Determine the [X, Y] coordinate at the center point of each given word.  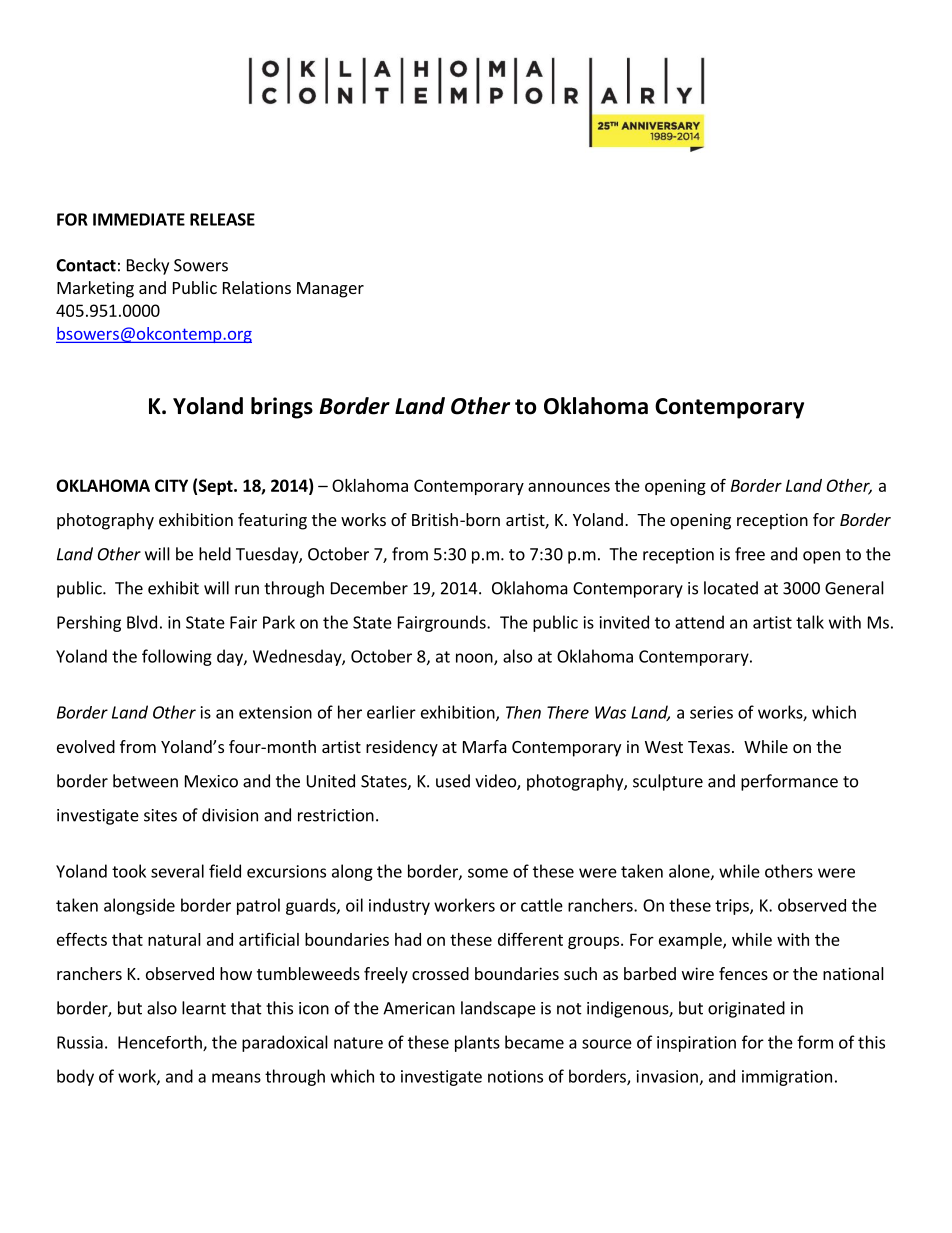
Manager [330, 290]
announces [569, 487]
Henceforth [161, 1043]
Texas [709, 747]
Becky [148, 266]
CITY [171, 485]
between [145, 781]
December [369, 588]
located [731, 588]
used [453, 781]
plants [477, 1043]
